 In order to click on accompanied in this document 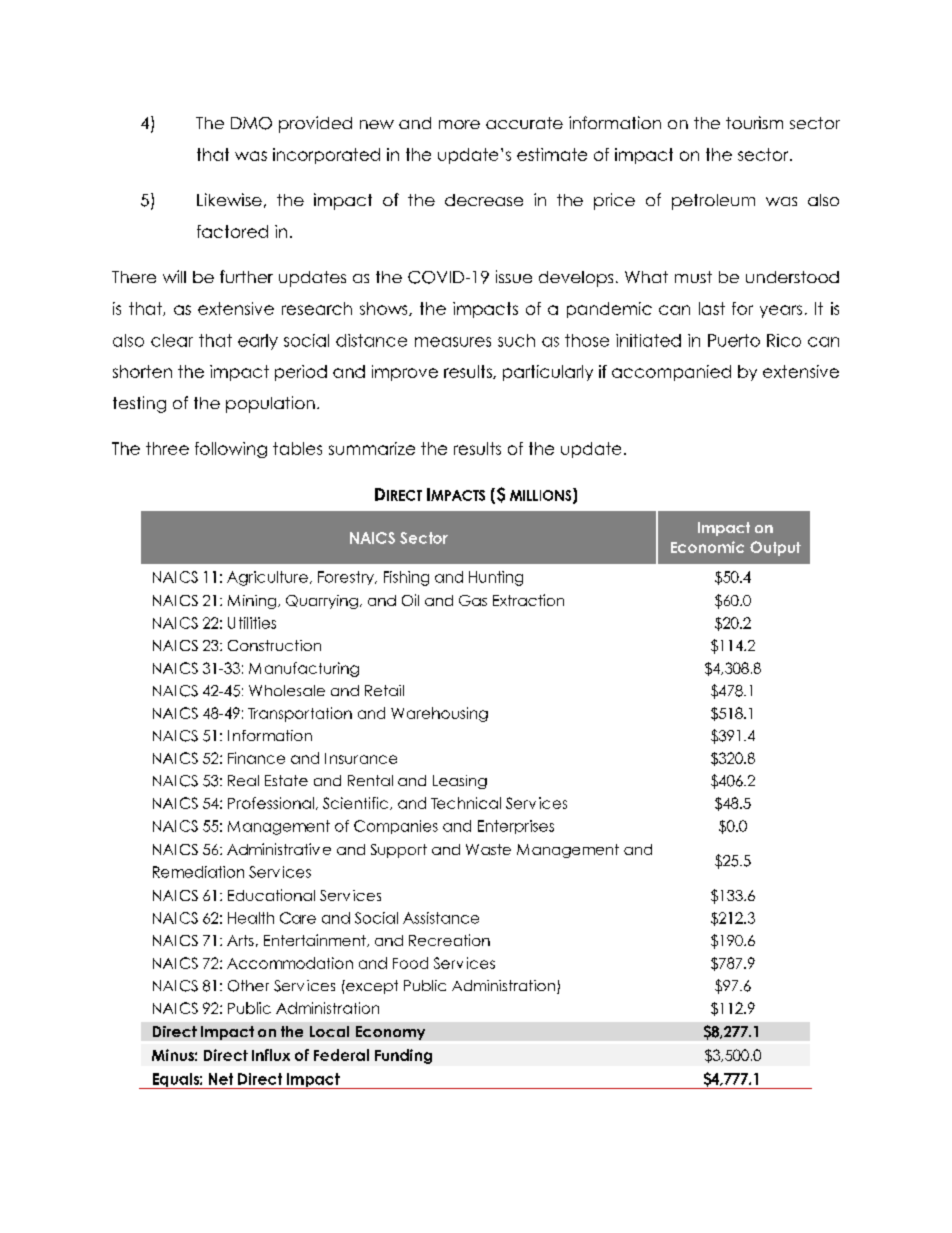, I will do `click(671, 373)`.
